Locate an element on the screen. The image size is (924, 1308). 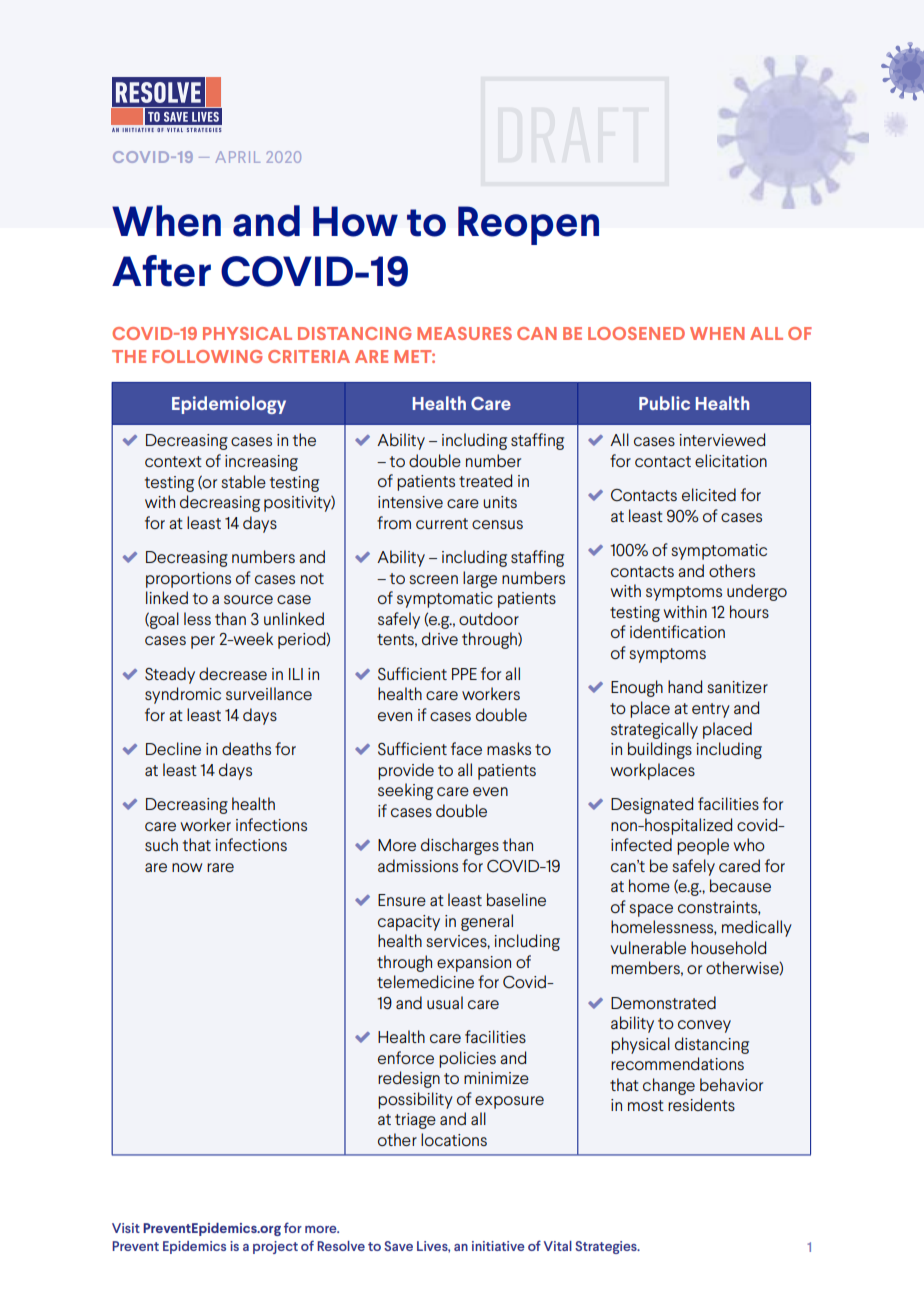
APRIL is located at coordinates (237, 157).
